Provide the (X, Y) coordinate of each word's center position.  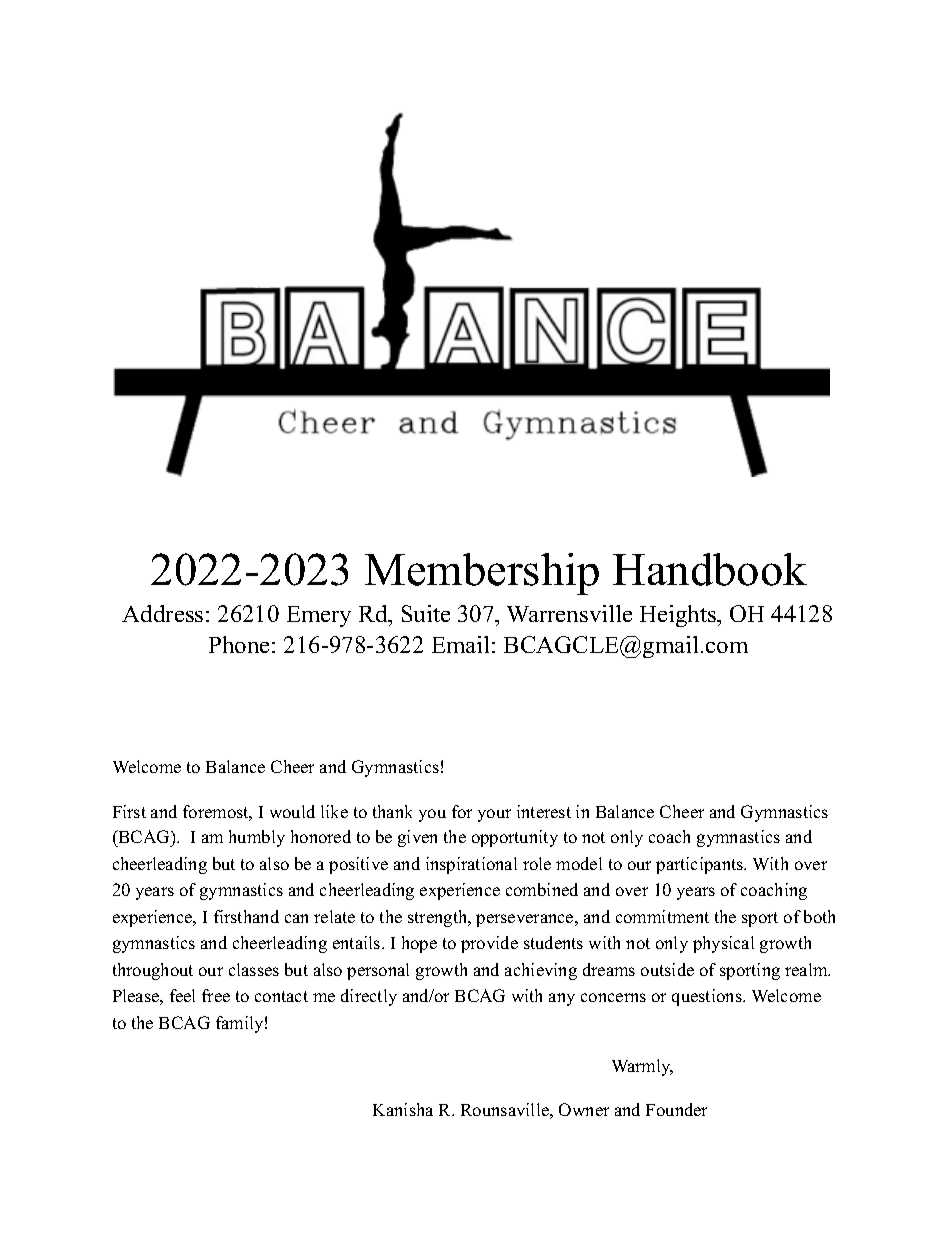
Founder (676, 1109)
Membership (482, 574)
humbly (257, 838)
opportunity (515, 838)
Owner (584, 1109)
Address (162, 613)
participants (701, 865)
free (216, 995)
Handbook (710, 569)
